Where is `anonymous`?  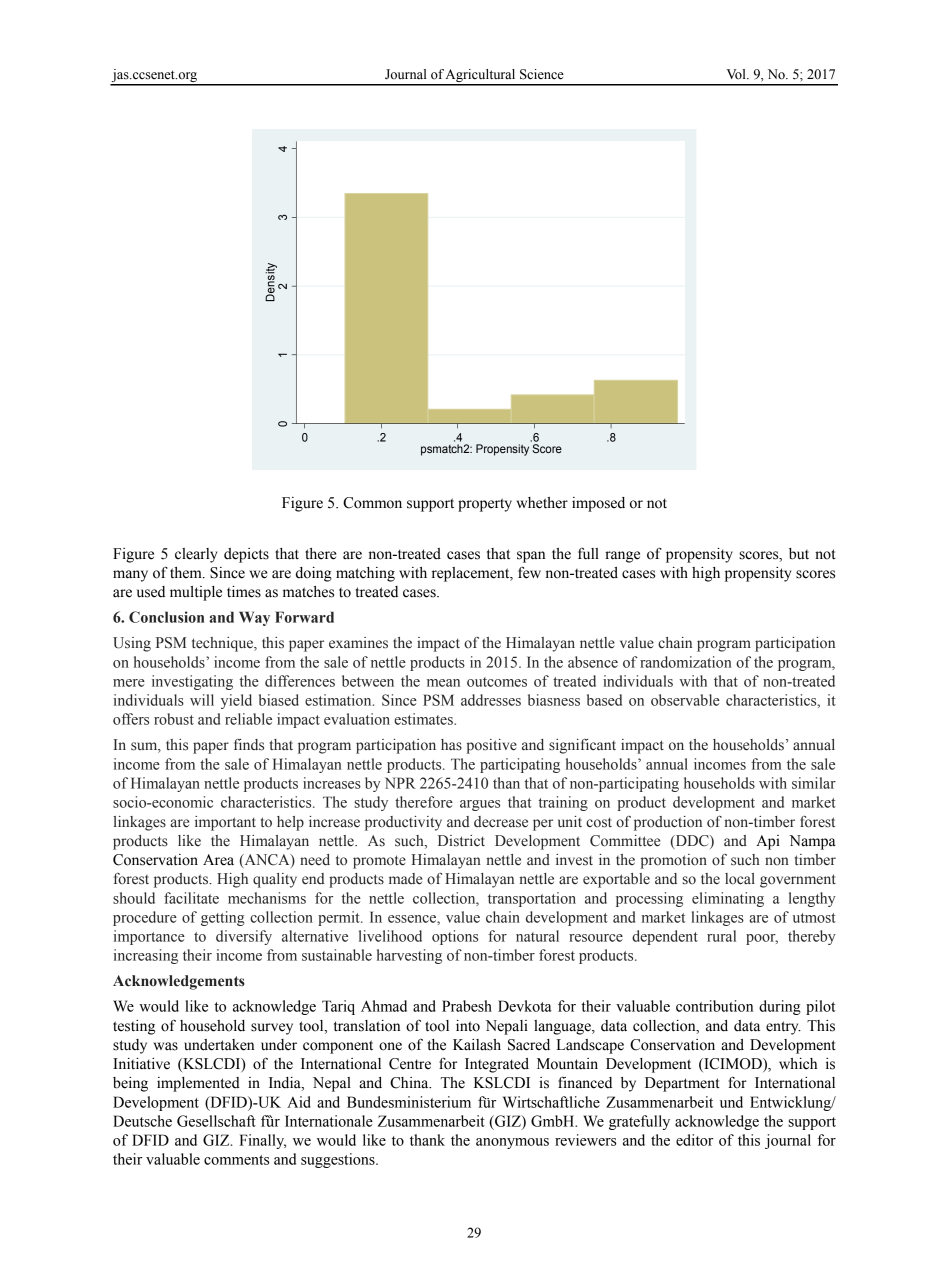
anonymous is located at coordinates (512, 1143).
